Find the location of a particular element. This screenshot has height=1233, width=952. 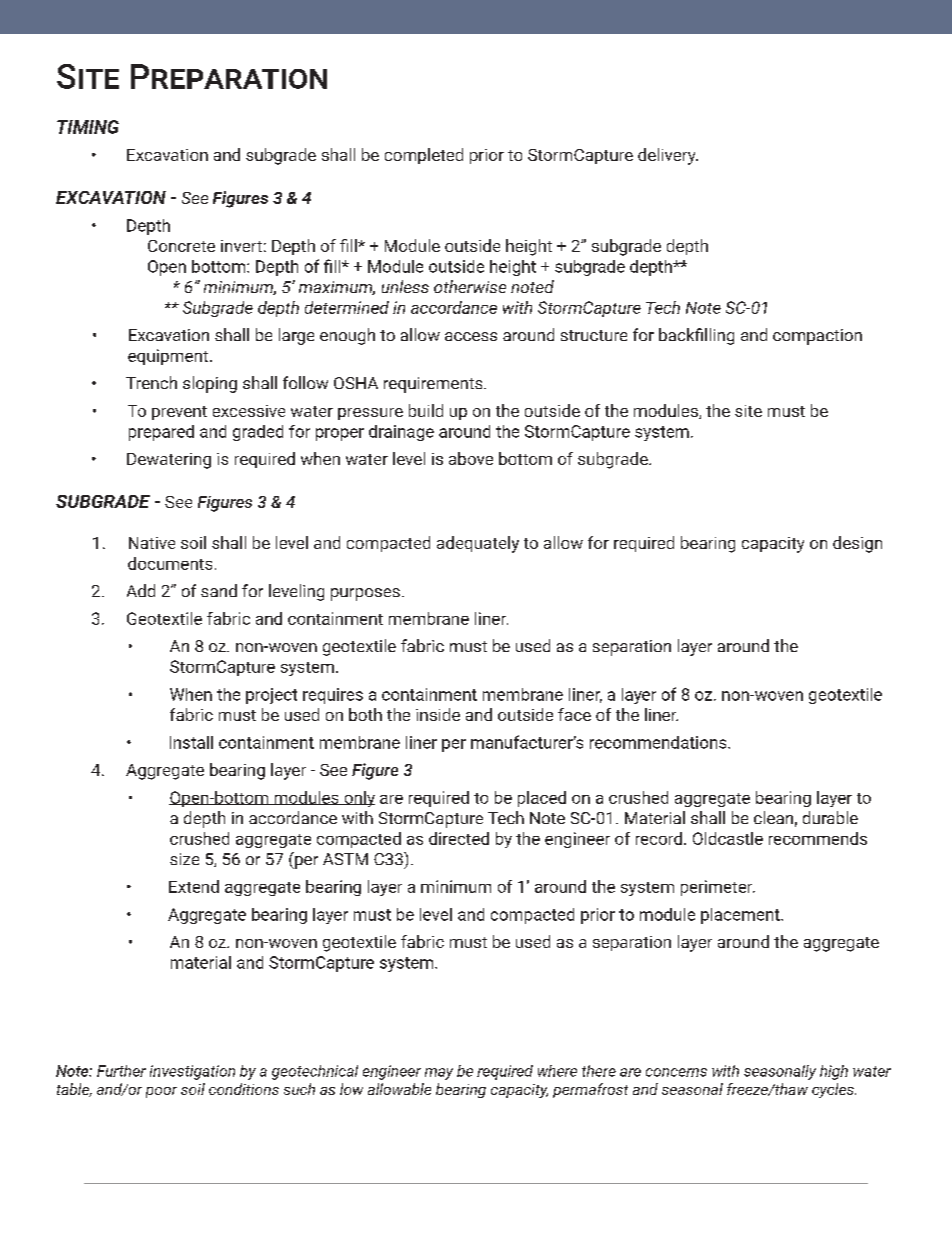

delivery is located at coordinates (668, 156).
